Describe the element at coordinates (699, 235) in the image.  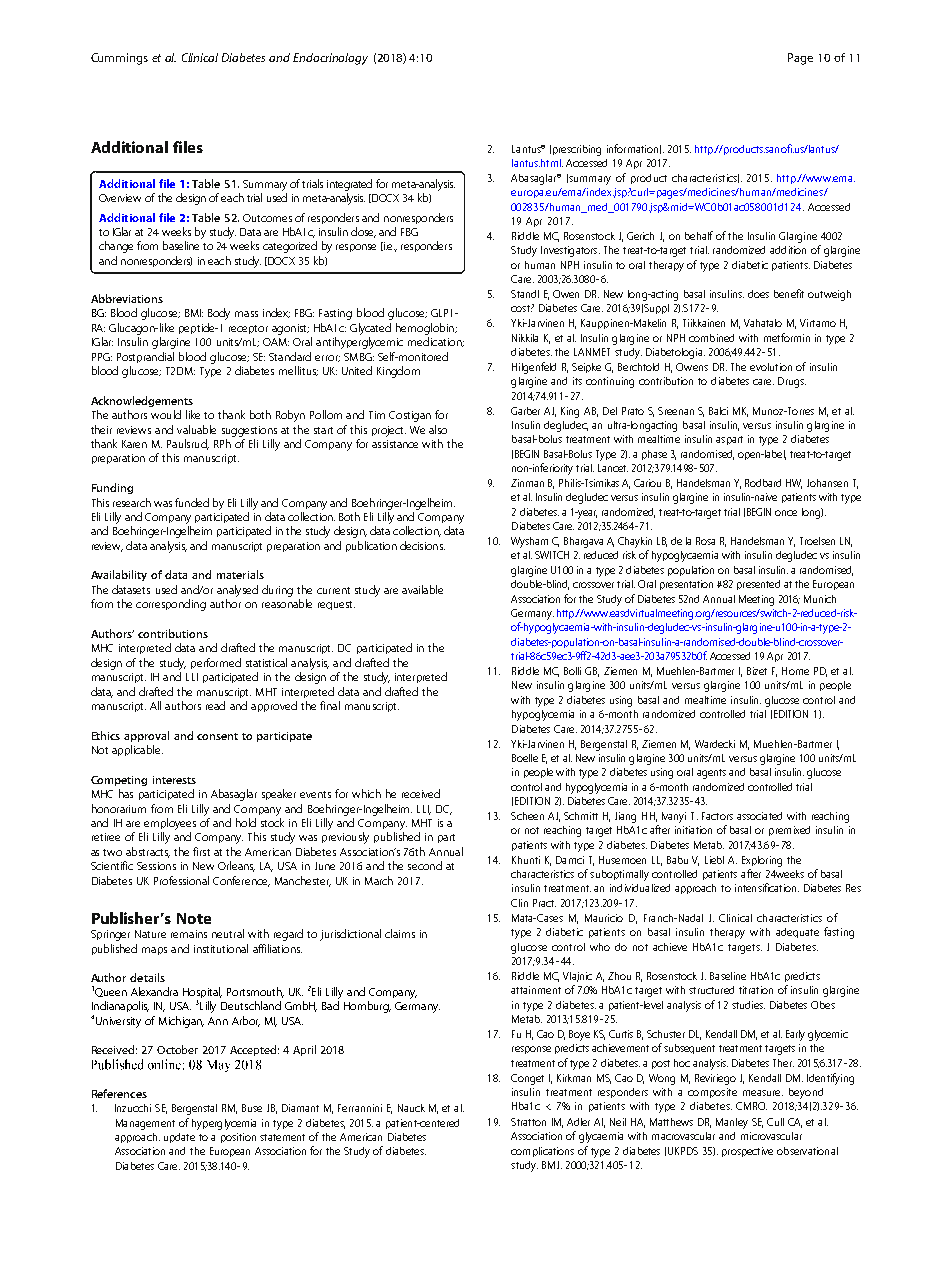
I see `behalf` at that location.
